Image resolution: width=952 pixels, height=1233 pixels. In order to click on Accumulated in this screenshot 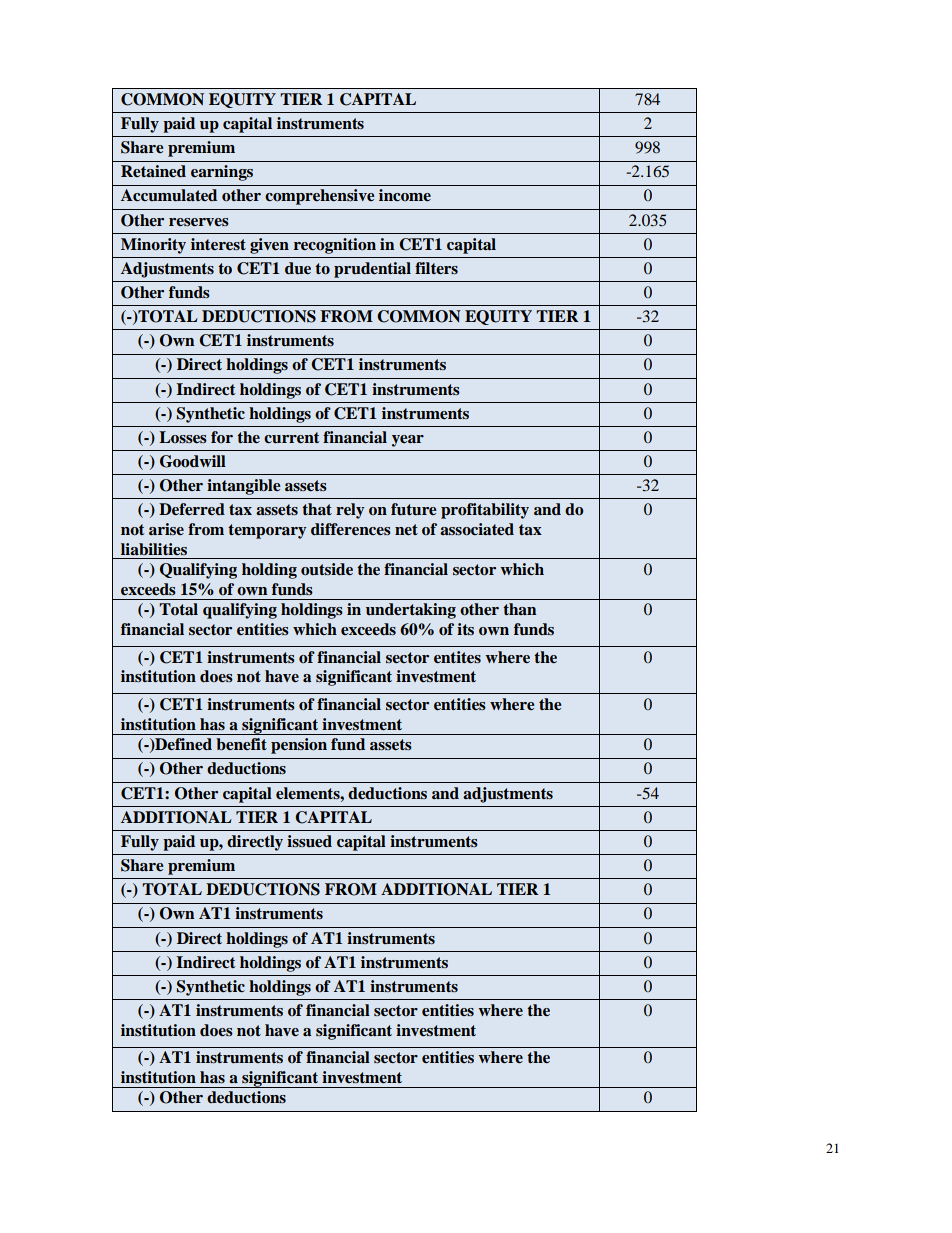, I will do `click(169, 195)`.
